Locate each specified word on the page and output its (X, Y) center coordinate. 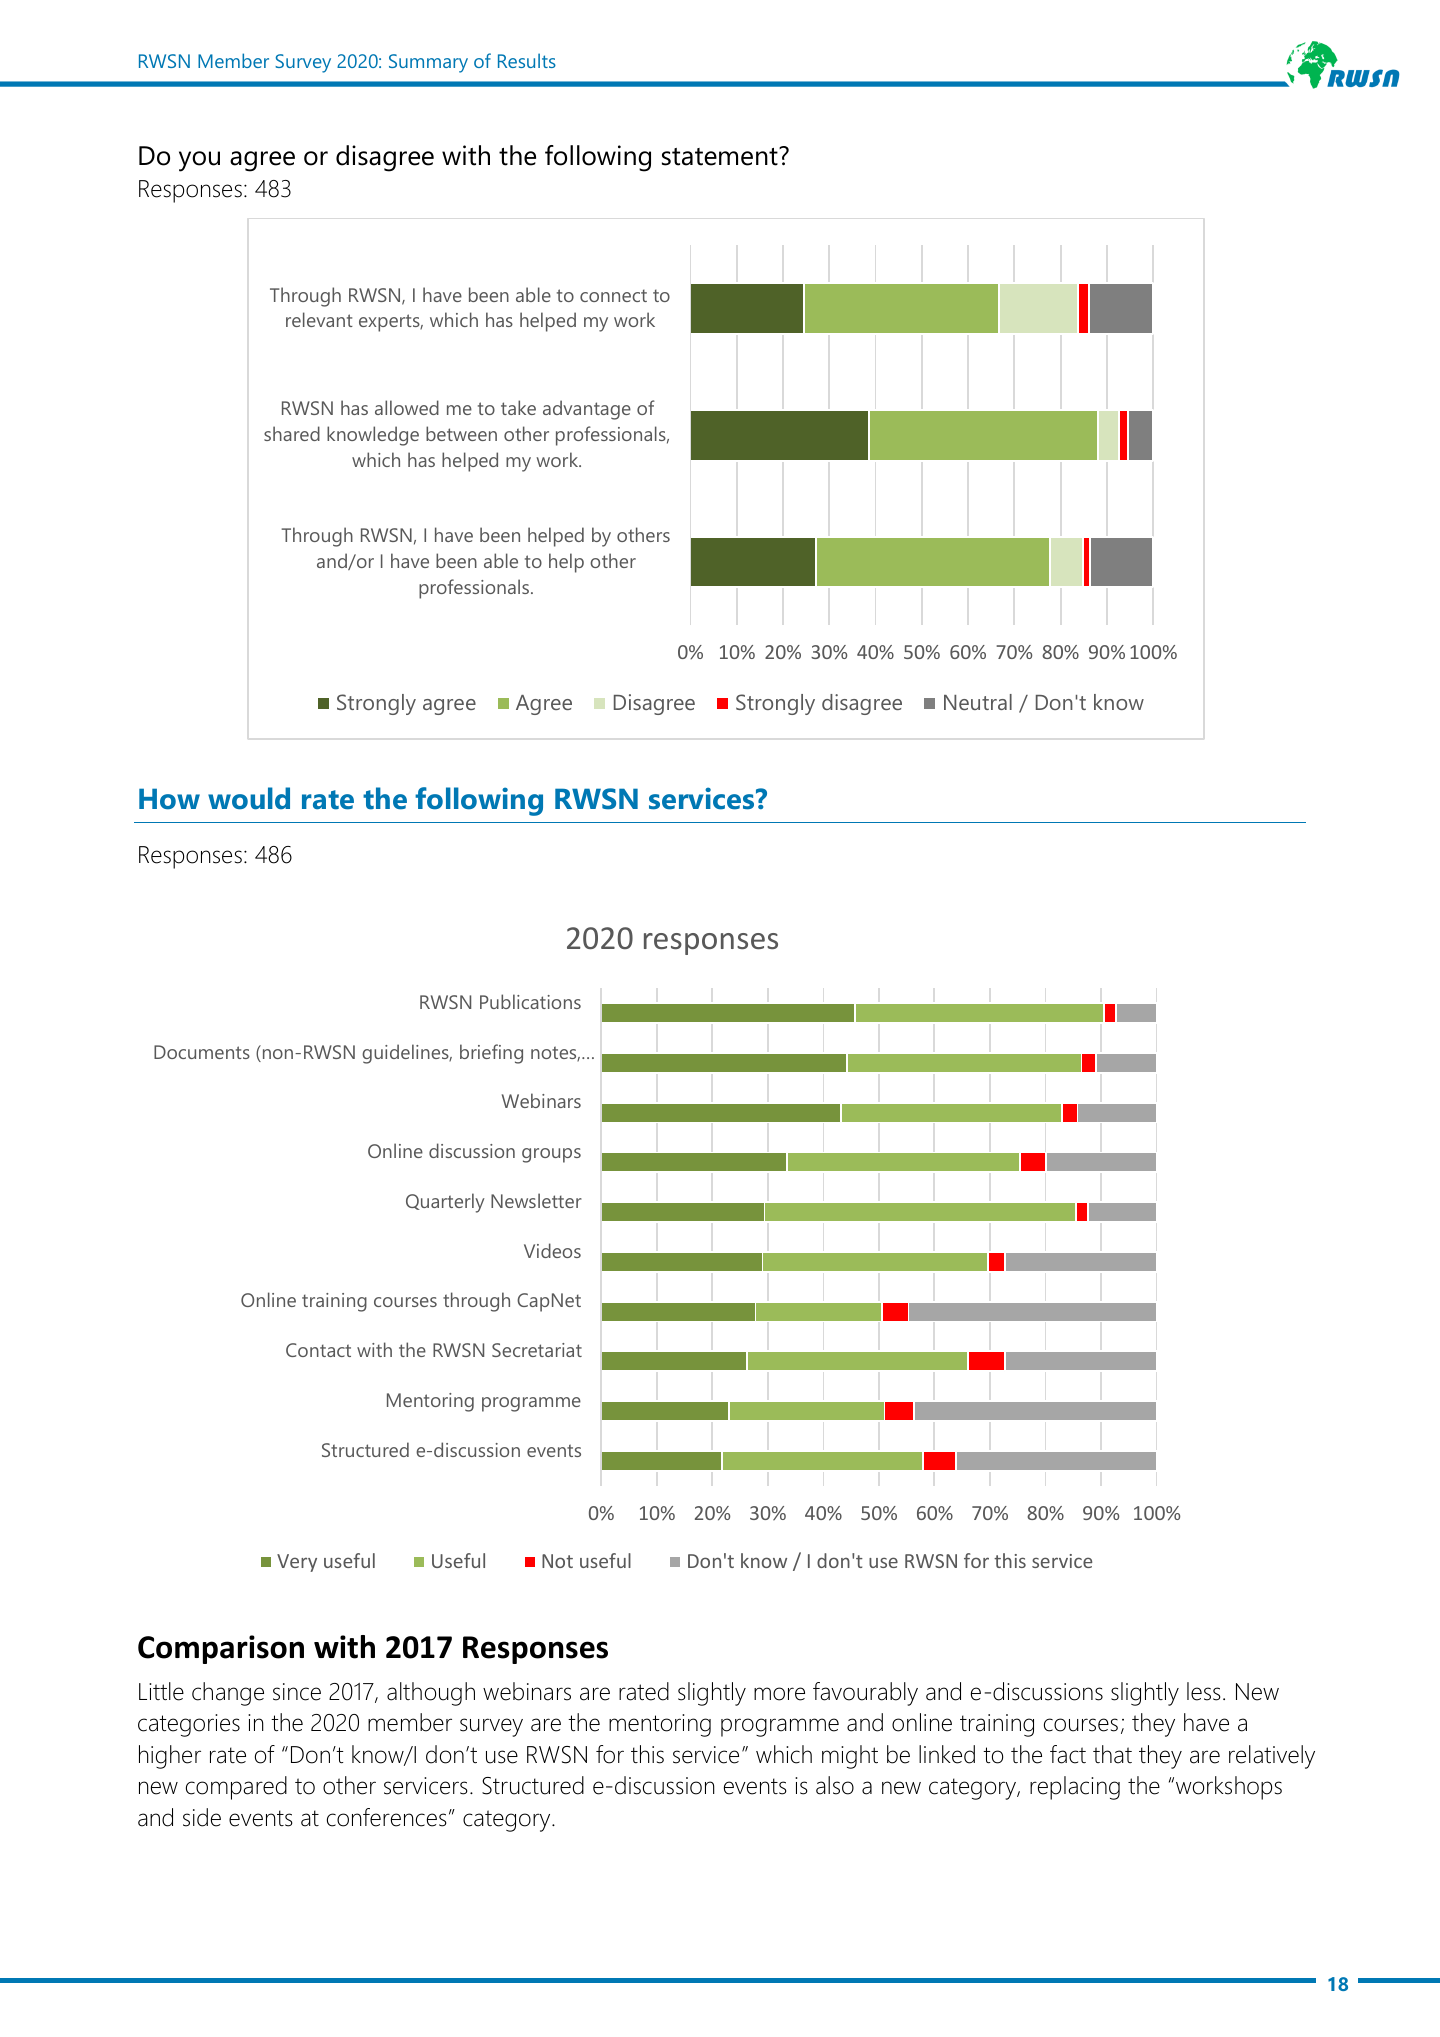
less (1204, 1691)
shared (292, 433)
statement (721, 156)
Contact (318, 1350)
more (779, 1694)
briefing (491, 1054)
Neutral (978, 702)
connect (613, 295)
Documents (202, 1052)
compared (236, 1788)
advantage (587, 410)
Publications (530, 1001)
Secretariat (537, 1350)
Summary (428, 63)
